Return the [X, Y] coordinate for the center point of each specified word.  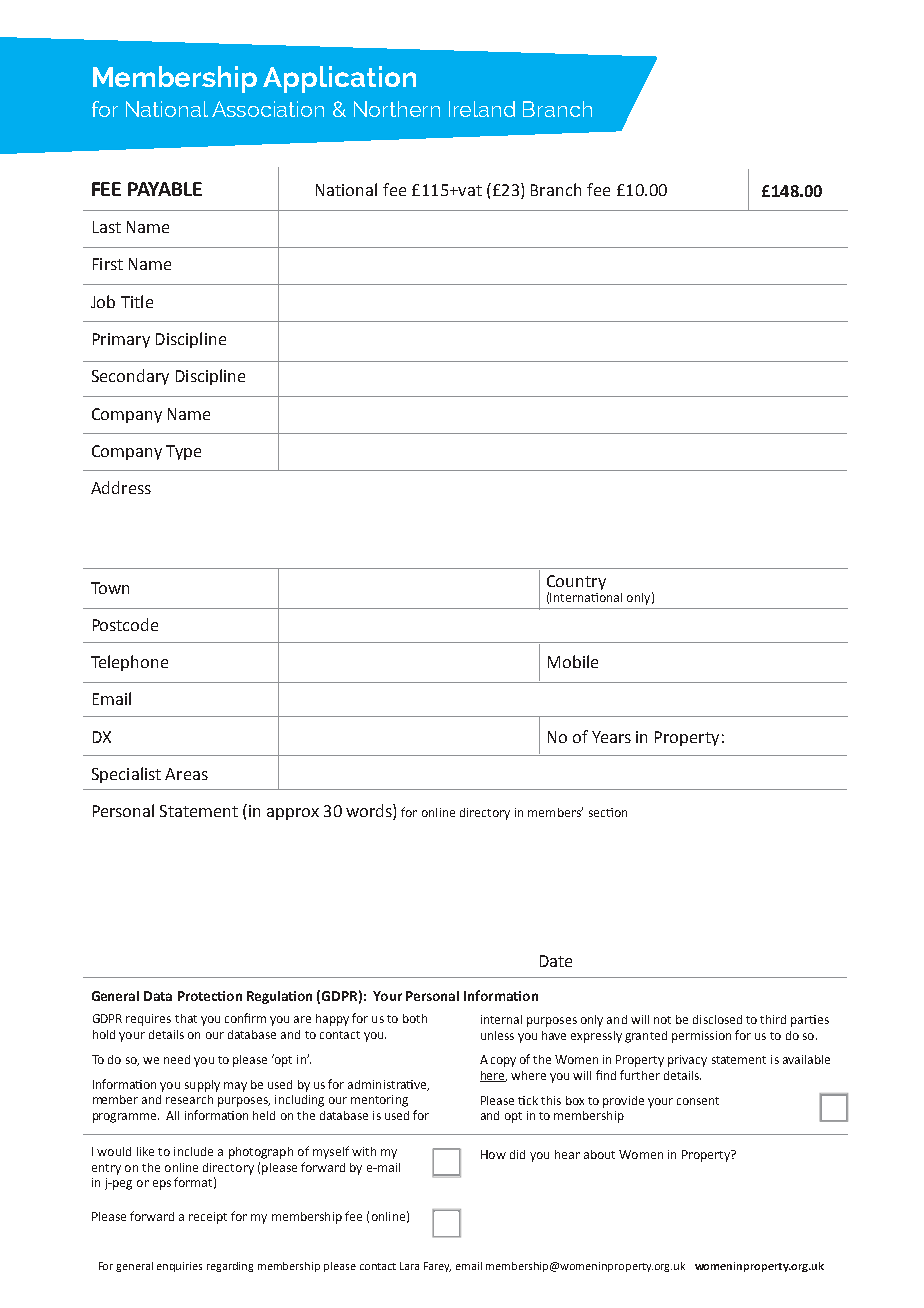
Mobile [573, 661]
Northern [397, 109]
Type [183, 452]
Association [268, 109]
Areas [186, 774]
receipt [208, 1218]
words [370, 812]
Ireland [482, 109]
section [608, 812]
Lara [409, 1266]
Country [576, 582]
